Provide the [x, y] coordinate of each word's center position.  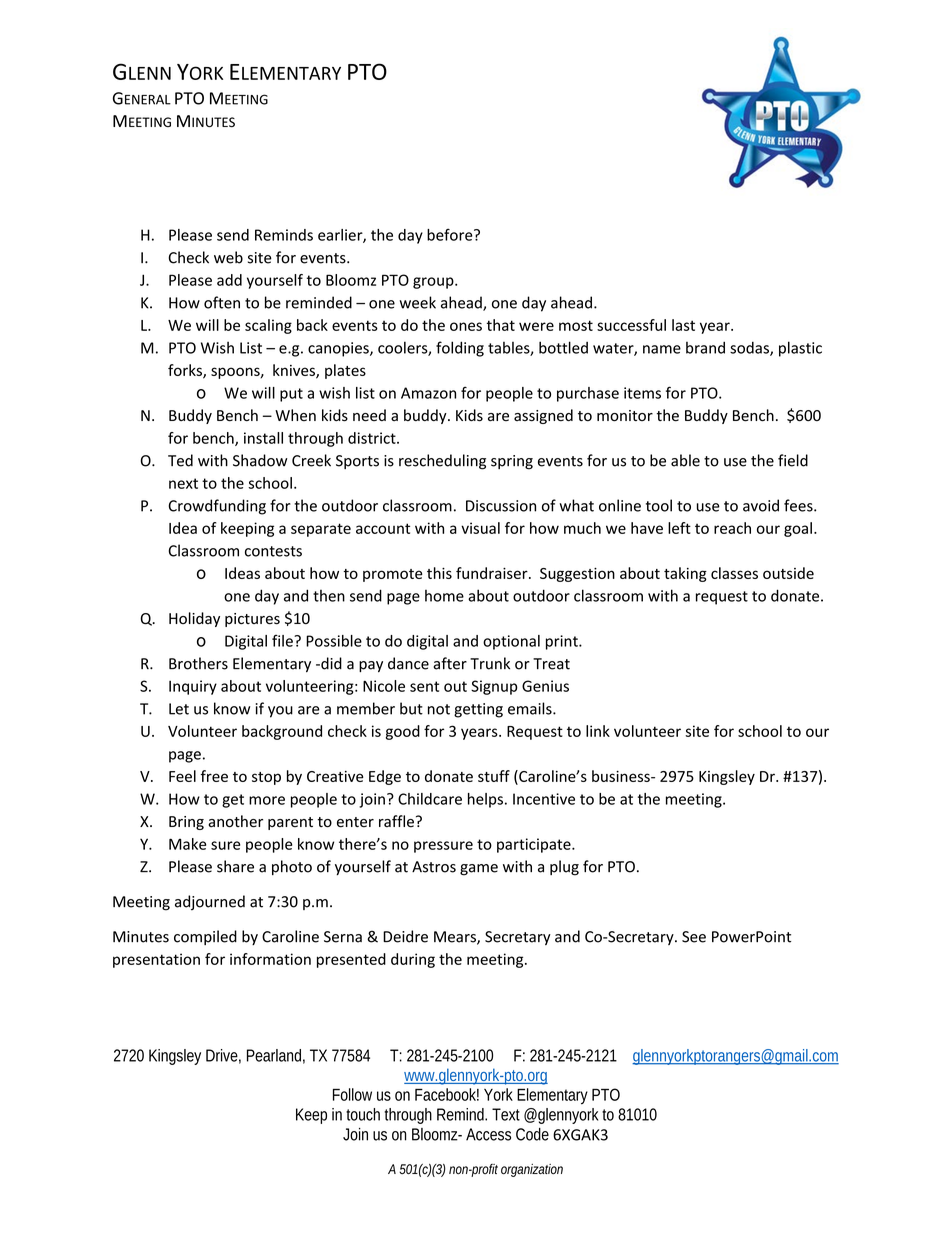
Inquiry [193, 687]
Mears [456, 938]
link [598, 731]
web [228, 257]
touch [363, 1114]
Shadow [260, 460]
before [451, 234]
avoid [761, 505]
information [270, 959]
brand [705, 347]
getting [478, 710]
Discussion [501, 506]
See [694, 937]
